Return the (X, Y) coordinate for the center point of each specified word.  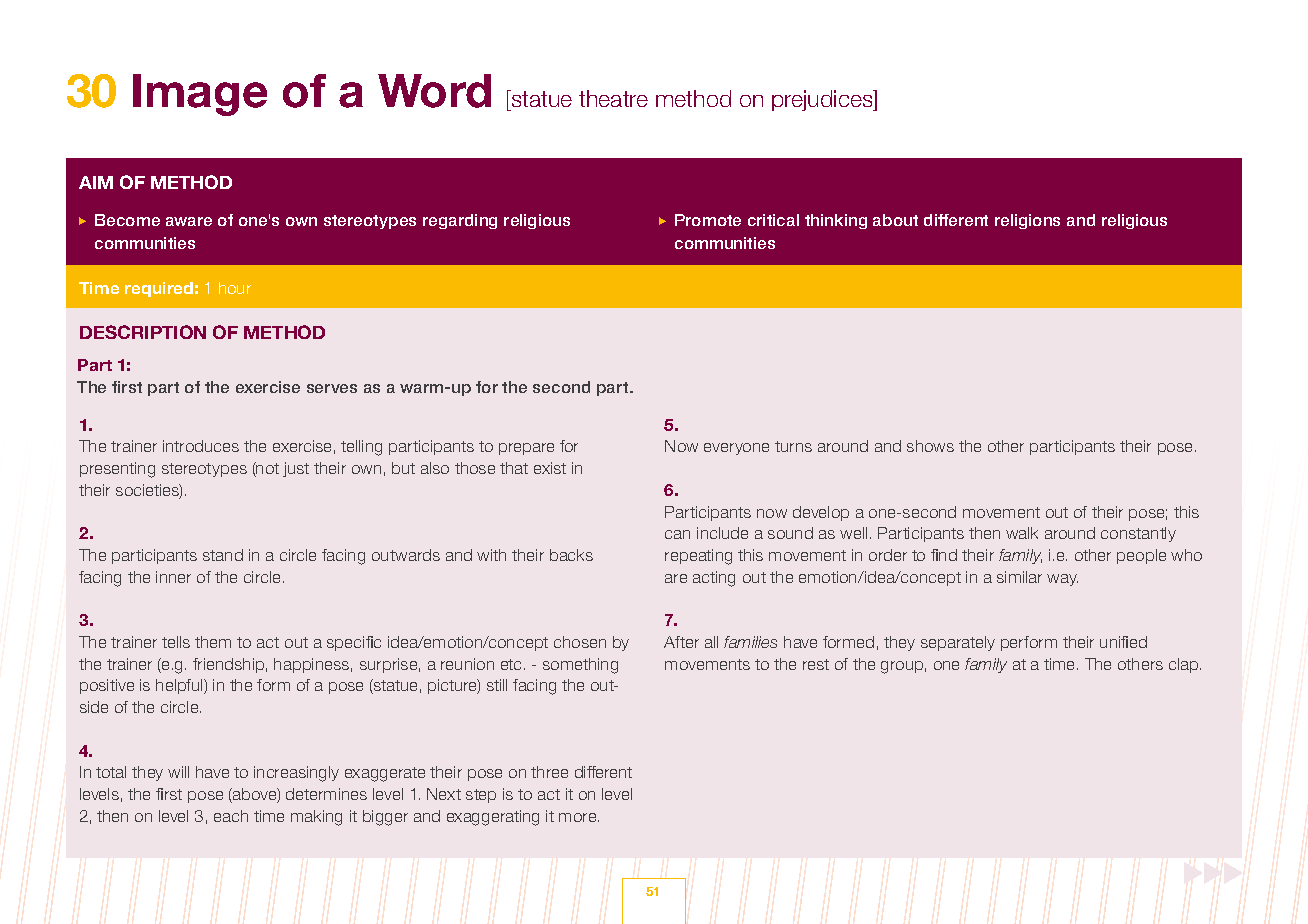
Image (200, 95)
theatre (613, 98)
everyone (736, 449)
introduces (201, 446)
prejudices (823, 100)
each (231, 816)
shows (930, 446)
